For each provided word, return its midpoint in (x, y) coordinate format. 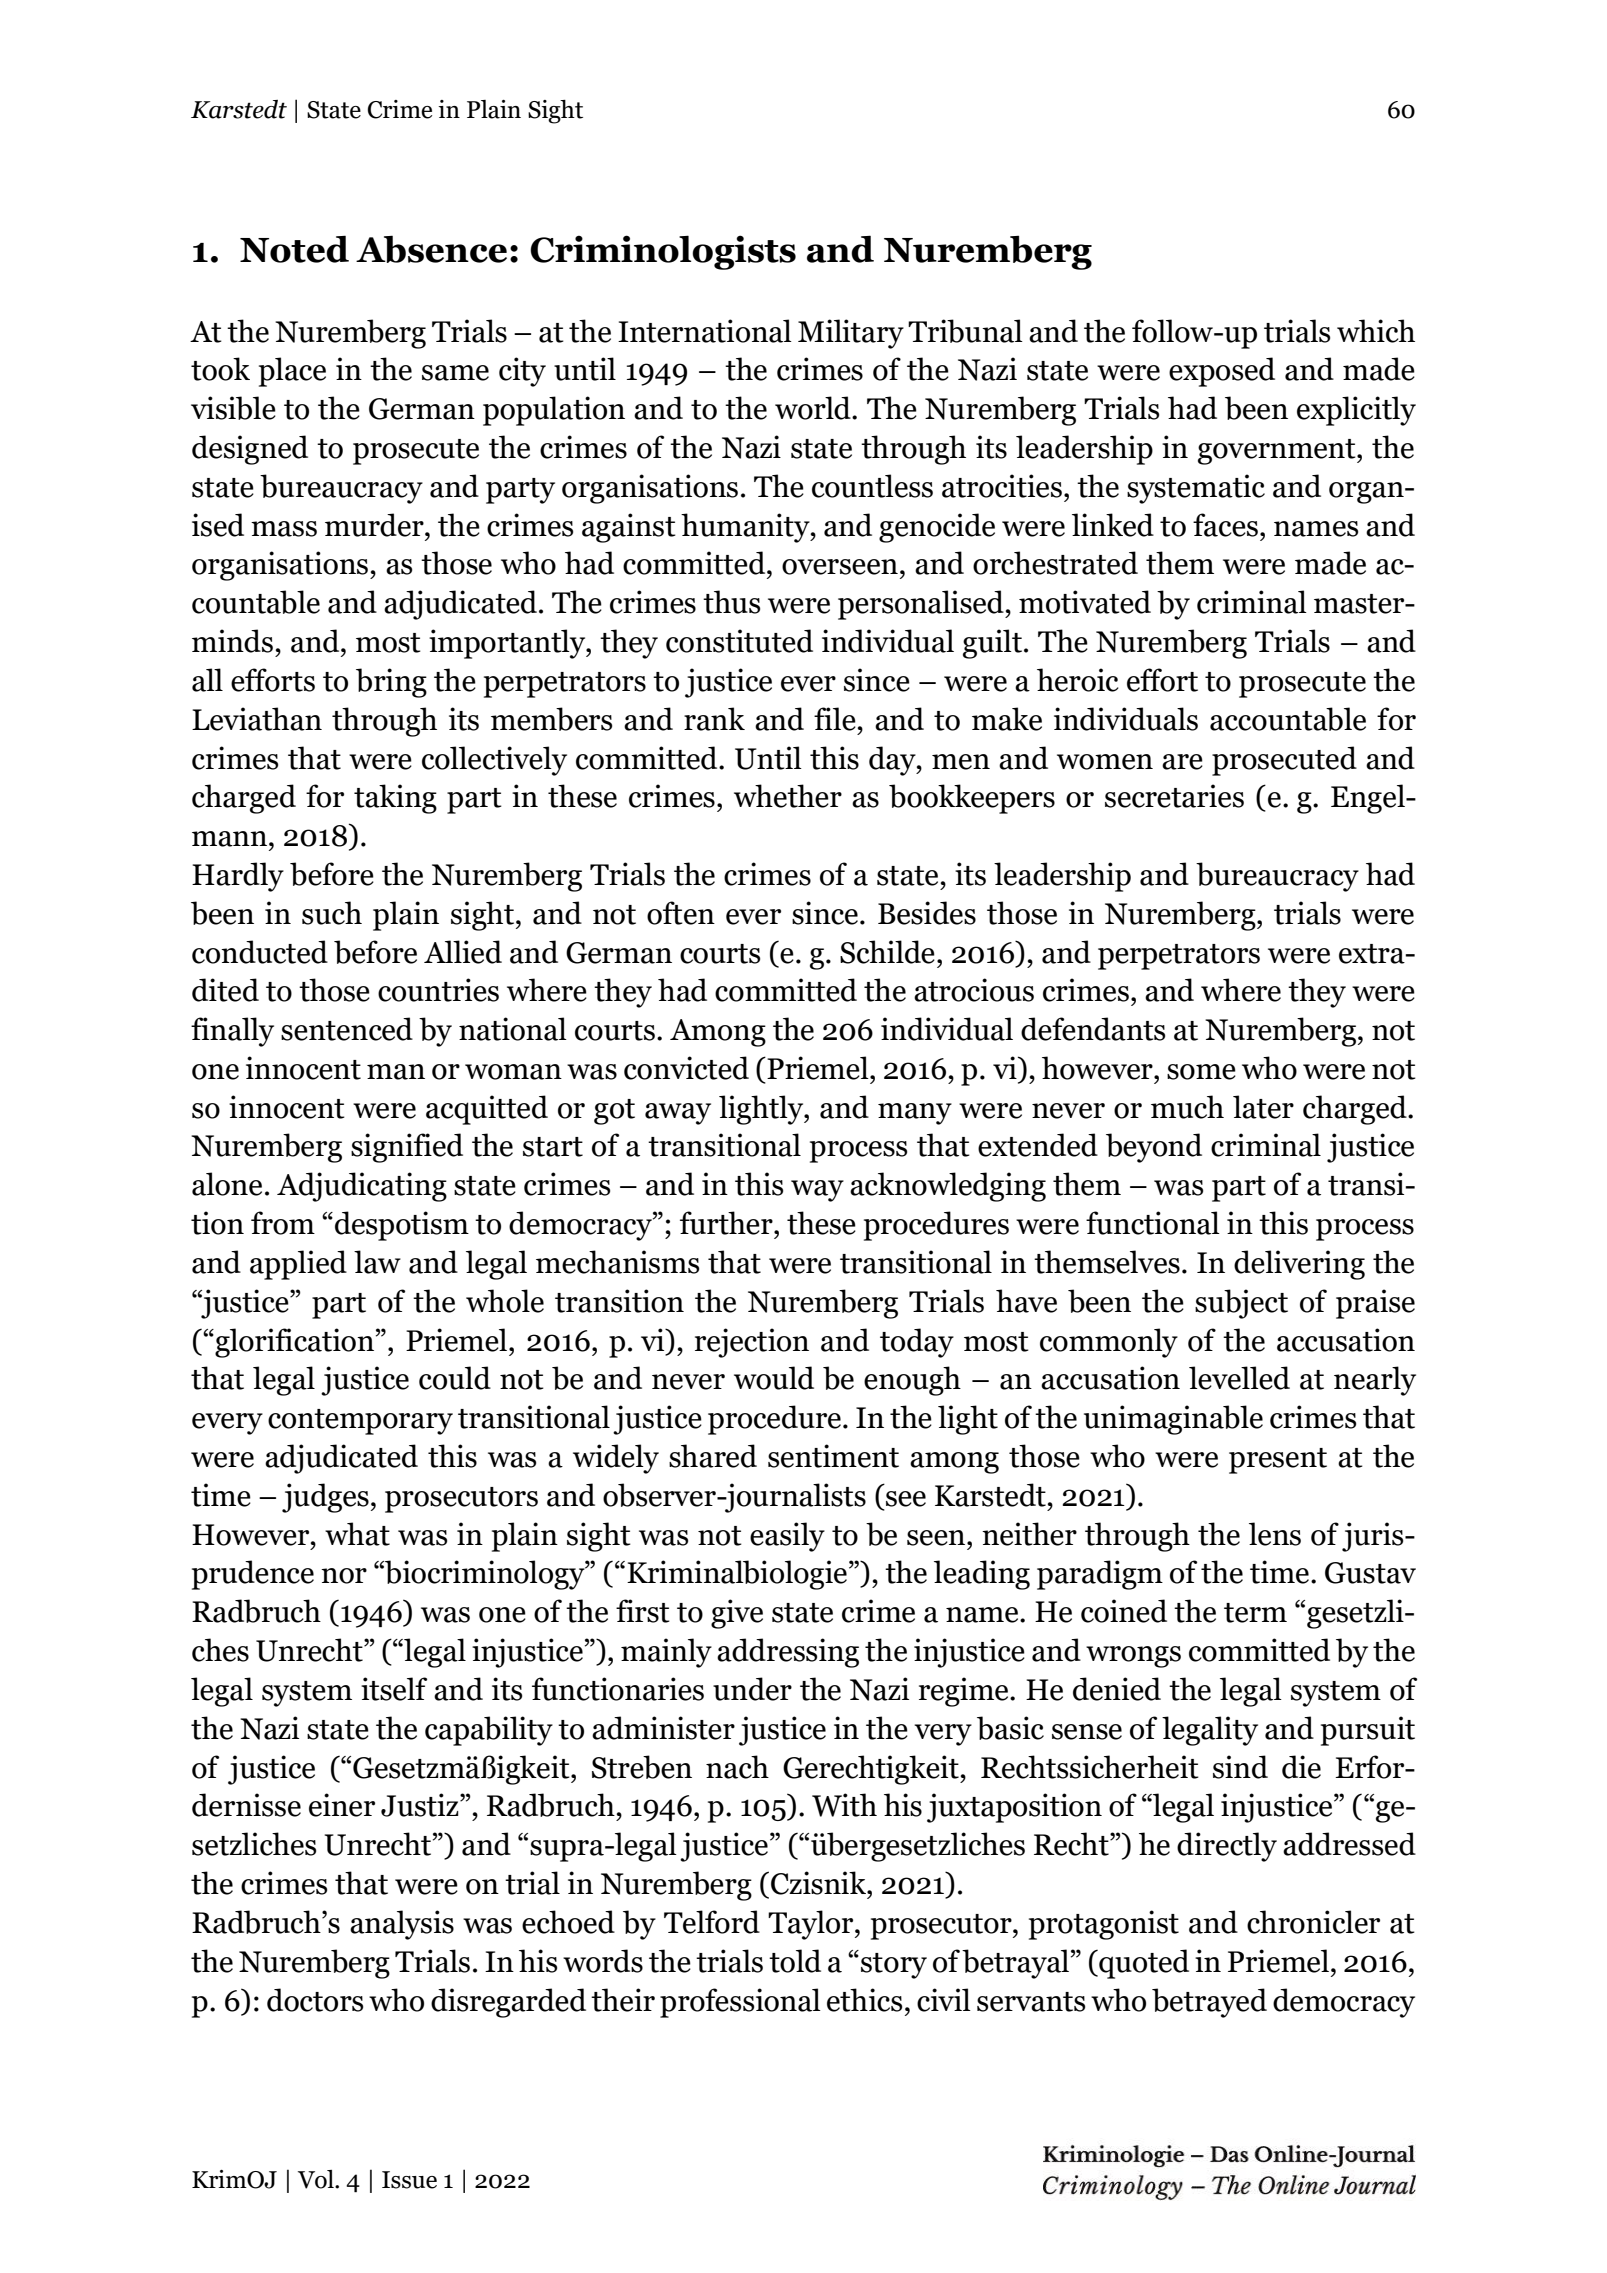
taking (395, 799)
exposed (1222, 372)
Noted (294, 249)
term (1255, 1613)
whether (788, 796)
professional (740, 2003)
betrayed (1209, 2003)
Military (851, 334)
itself (394, 1689)
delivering (1299, 1265)
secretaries (1174, 796)
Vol (317, 2179)
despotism (402, 1226)
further (727, 1223)
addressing (788, 1653)
